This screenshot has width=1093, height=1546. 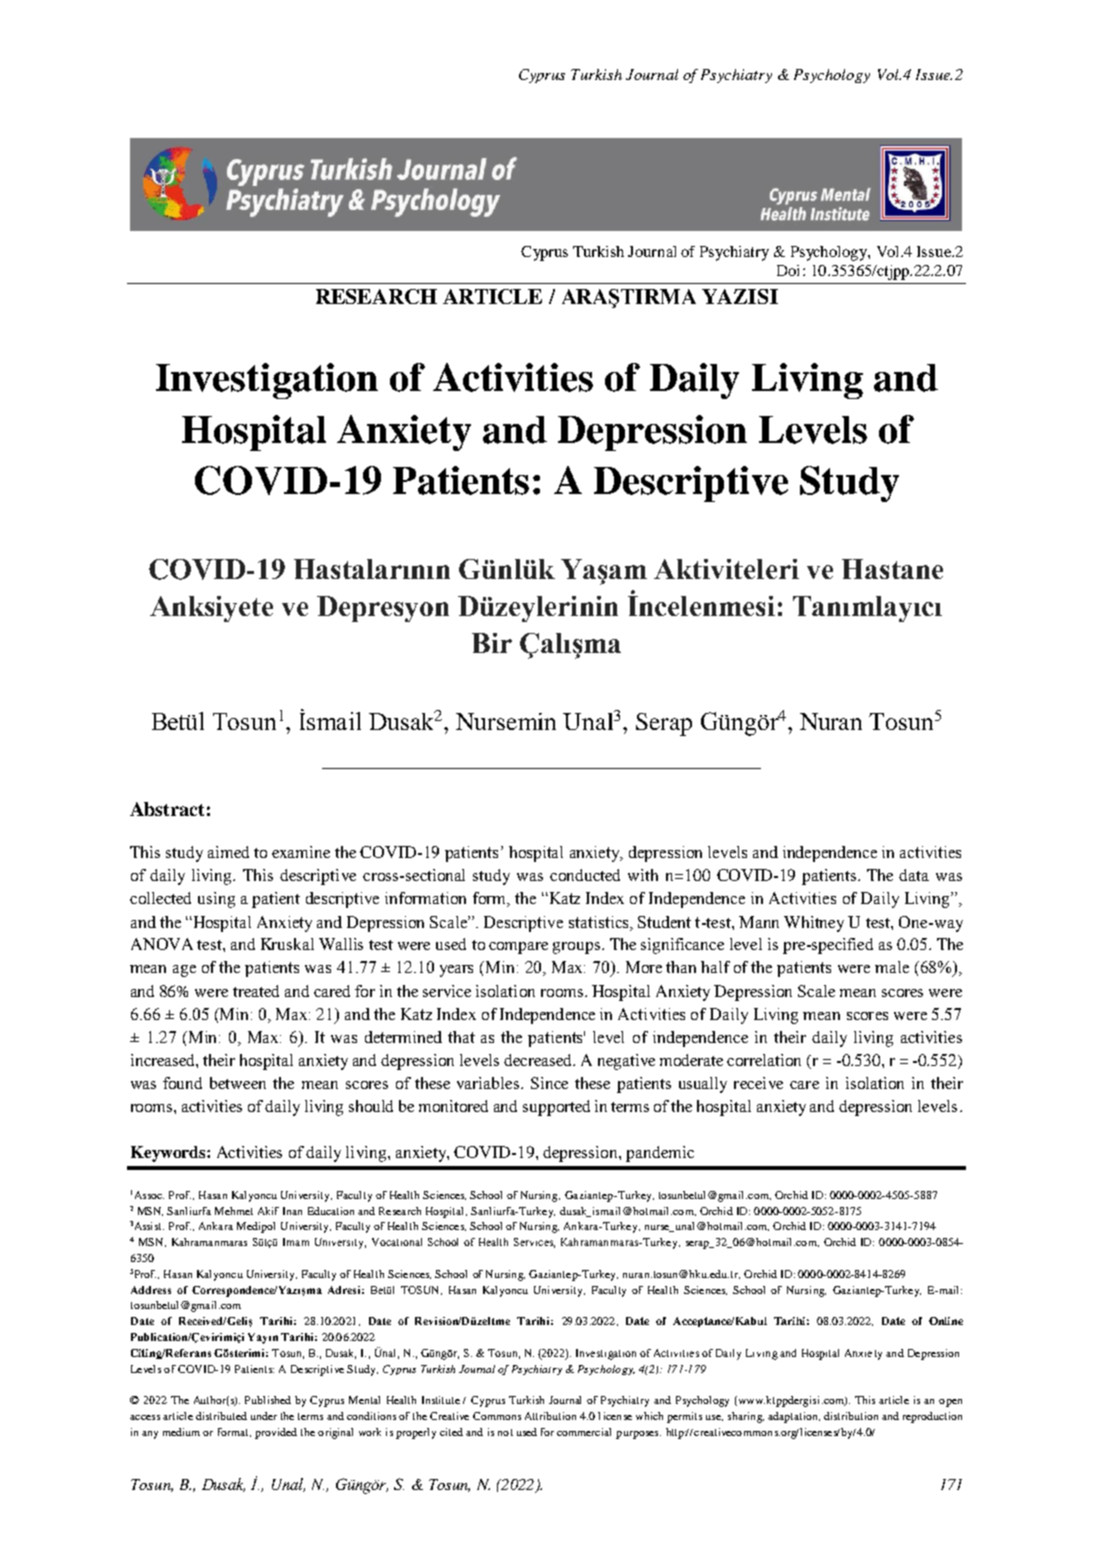 I want to click on Published, so click(x=268, y=1400).
